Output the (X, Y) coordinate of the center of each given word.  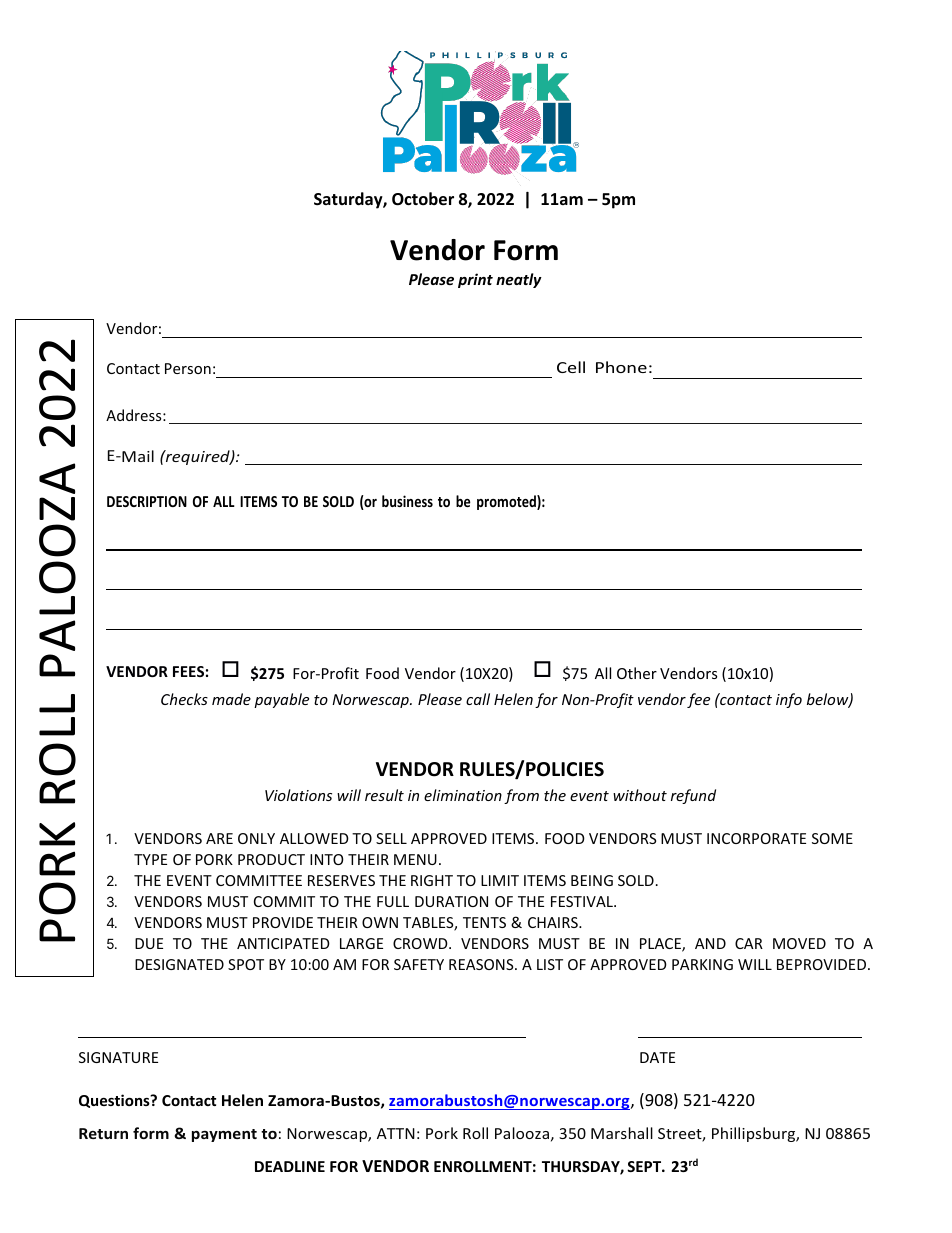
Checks (184, 699)
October (423, 199)
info (789, 700)
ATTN (396, 1133)
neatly (519, 280)
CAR (749, 943)
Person (188, 368)
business (407, 501)
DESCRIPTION (147, 501)
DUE (149, 943)
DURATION (451, 901)
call (478, 699)
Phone (621, 367)
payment (224, 1135)
